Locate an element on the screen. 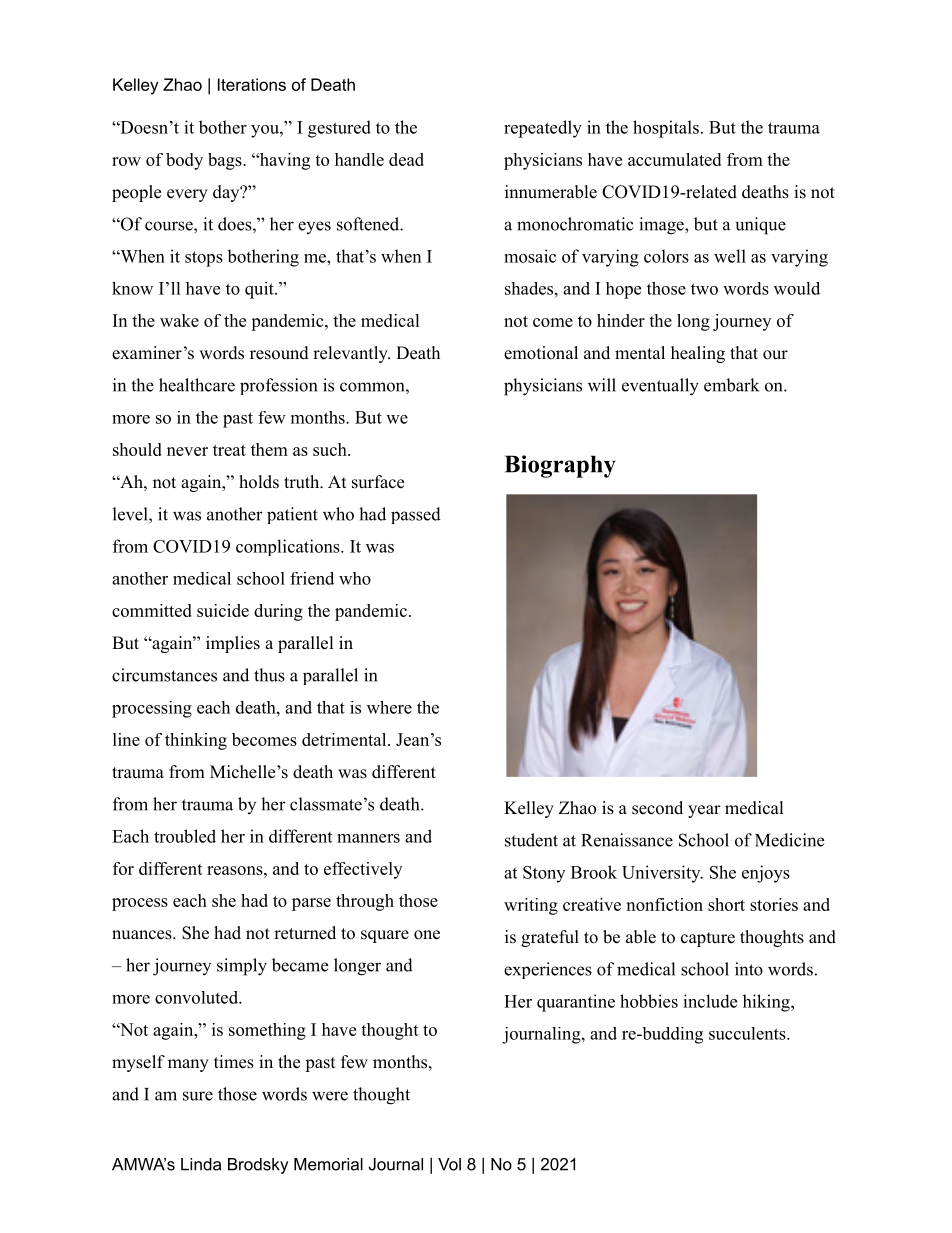 The image size is (952, 1233). where is located at coordinates (389, 707).
